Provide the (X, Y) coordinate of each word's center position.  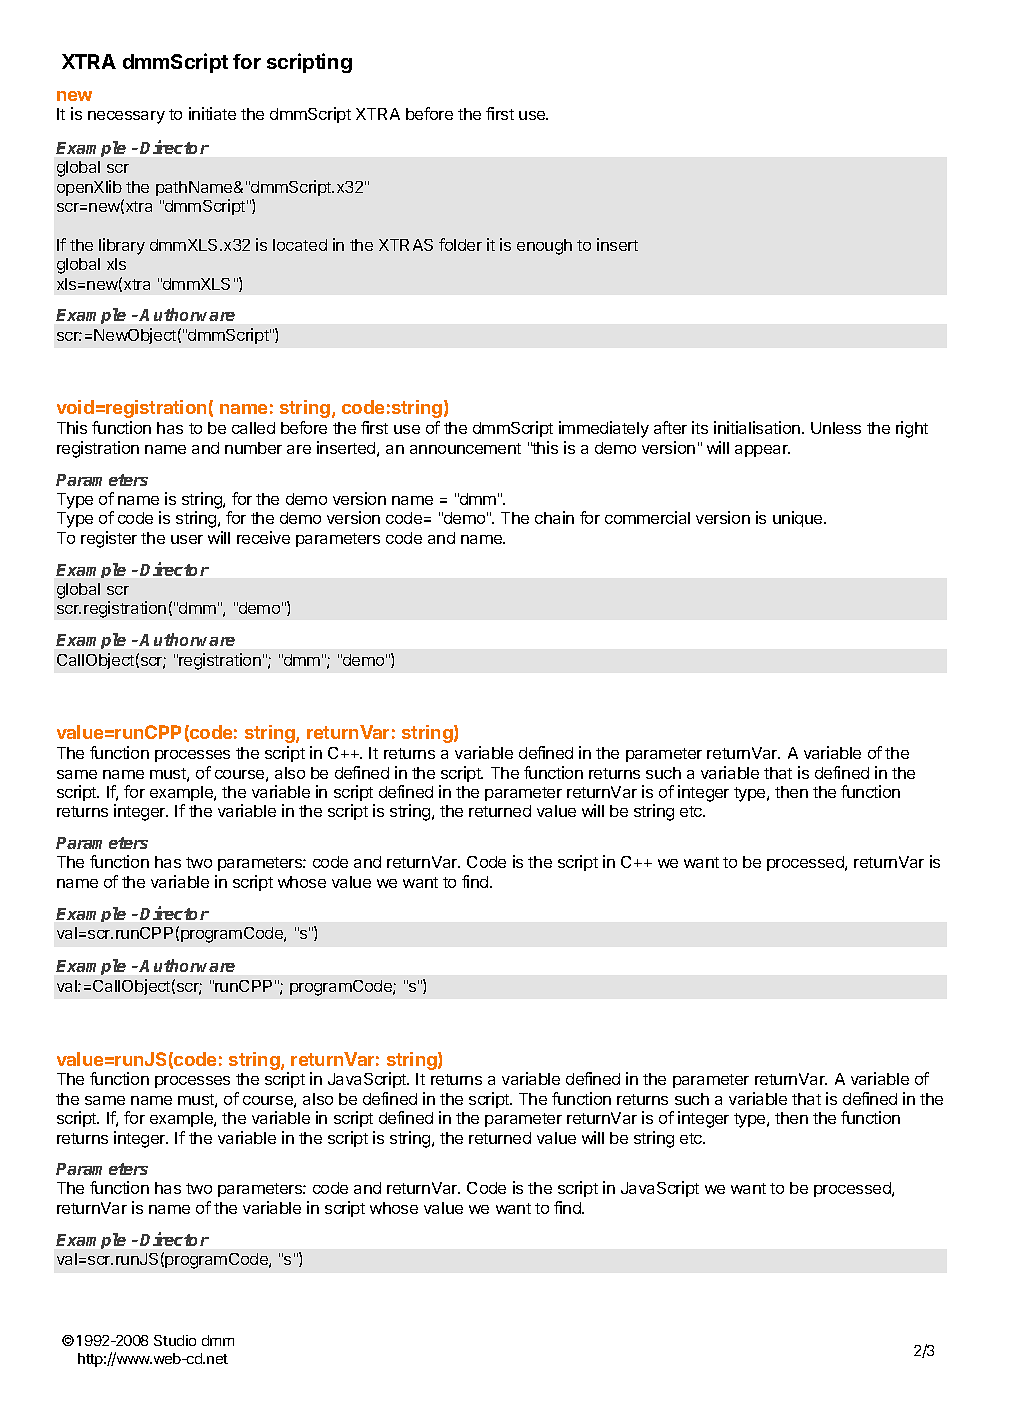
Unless (836, 428)
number (253, 448)
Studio (175, 1340)
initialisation (757, 427)
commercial (647, 517)
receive (263, 537)
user (187, 539)
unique (799, 519)
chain (554, 517)
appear (762, 451)
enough (544, 247)
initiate (212, 113)
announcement (465, 448)
